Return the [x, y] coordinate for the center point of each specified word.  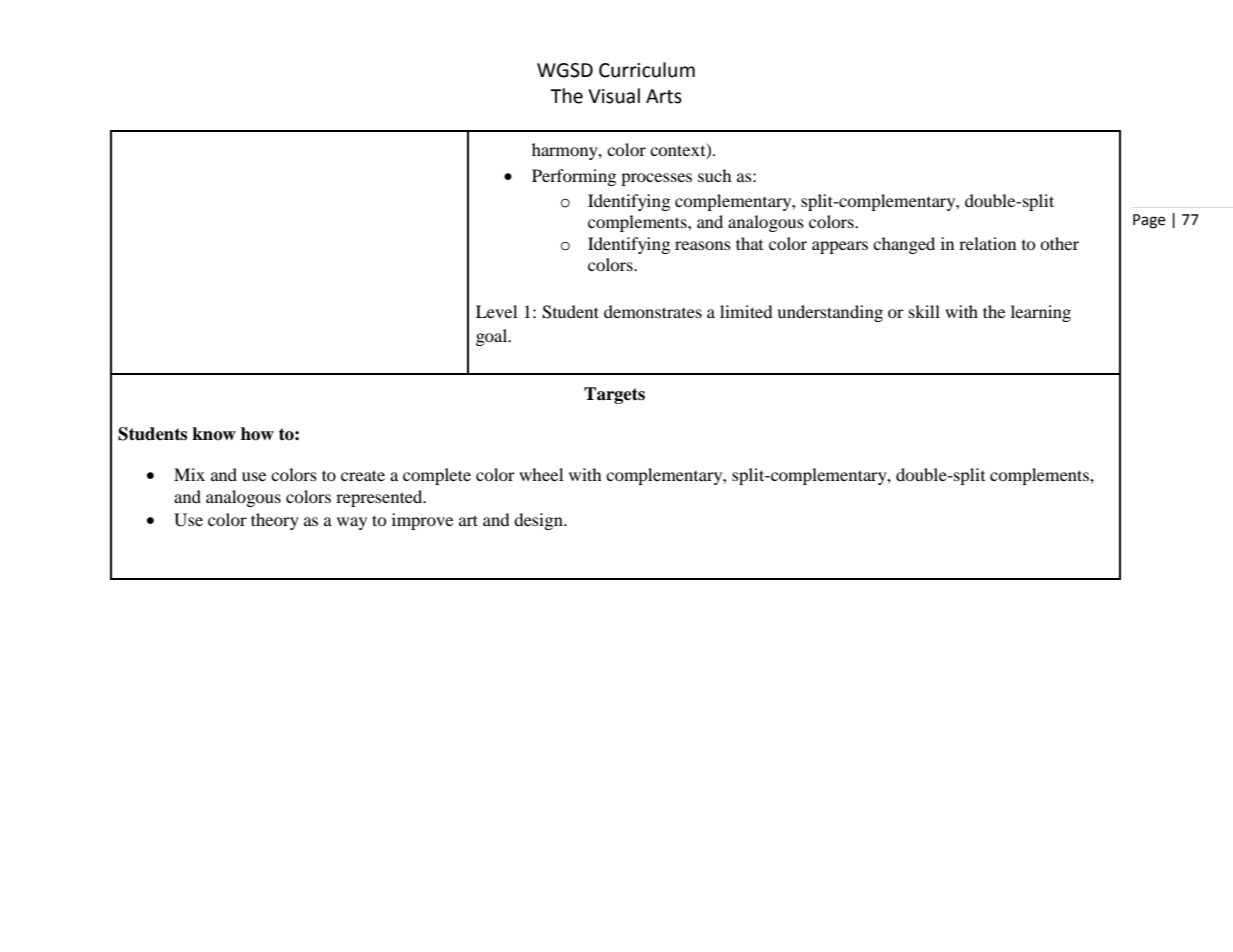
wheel [541, 474]
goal [493, 337]
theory [275, 521]
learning [1041, 313]
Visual [614, 96]
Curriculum [647, 70]
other [1059, 243]
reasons [703, 245]
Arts [664, 96]
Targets [614, 395]
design [539, 521]
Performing [574, 177]
